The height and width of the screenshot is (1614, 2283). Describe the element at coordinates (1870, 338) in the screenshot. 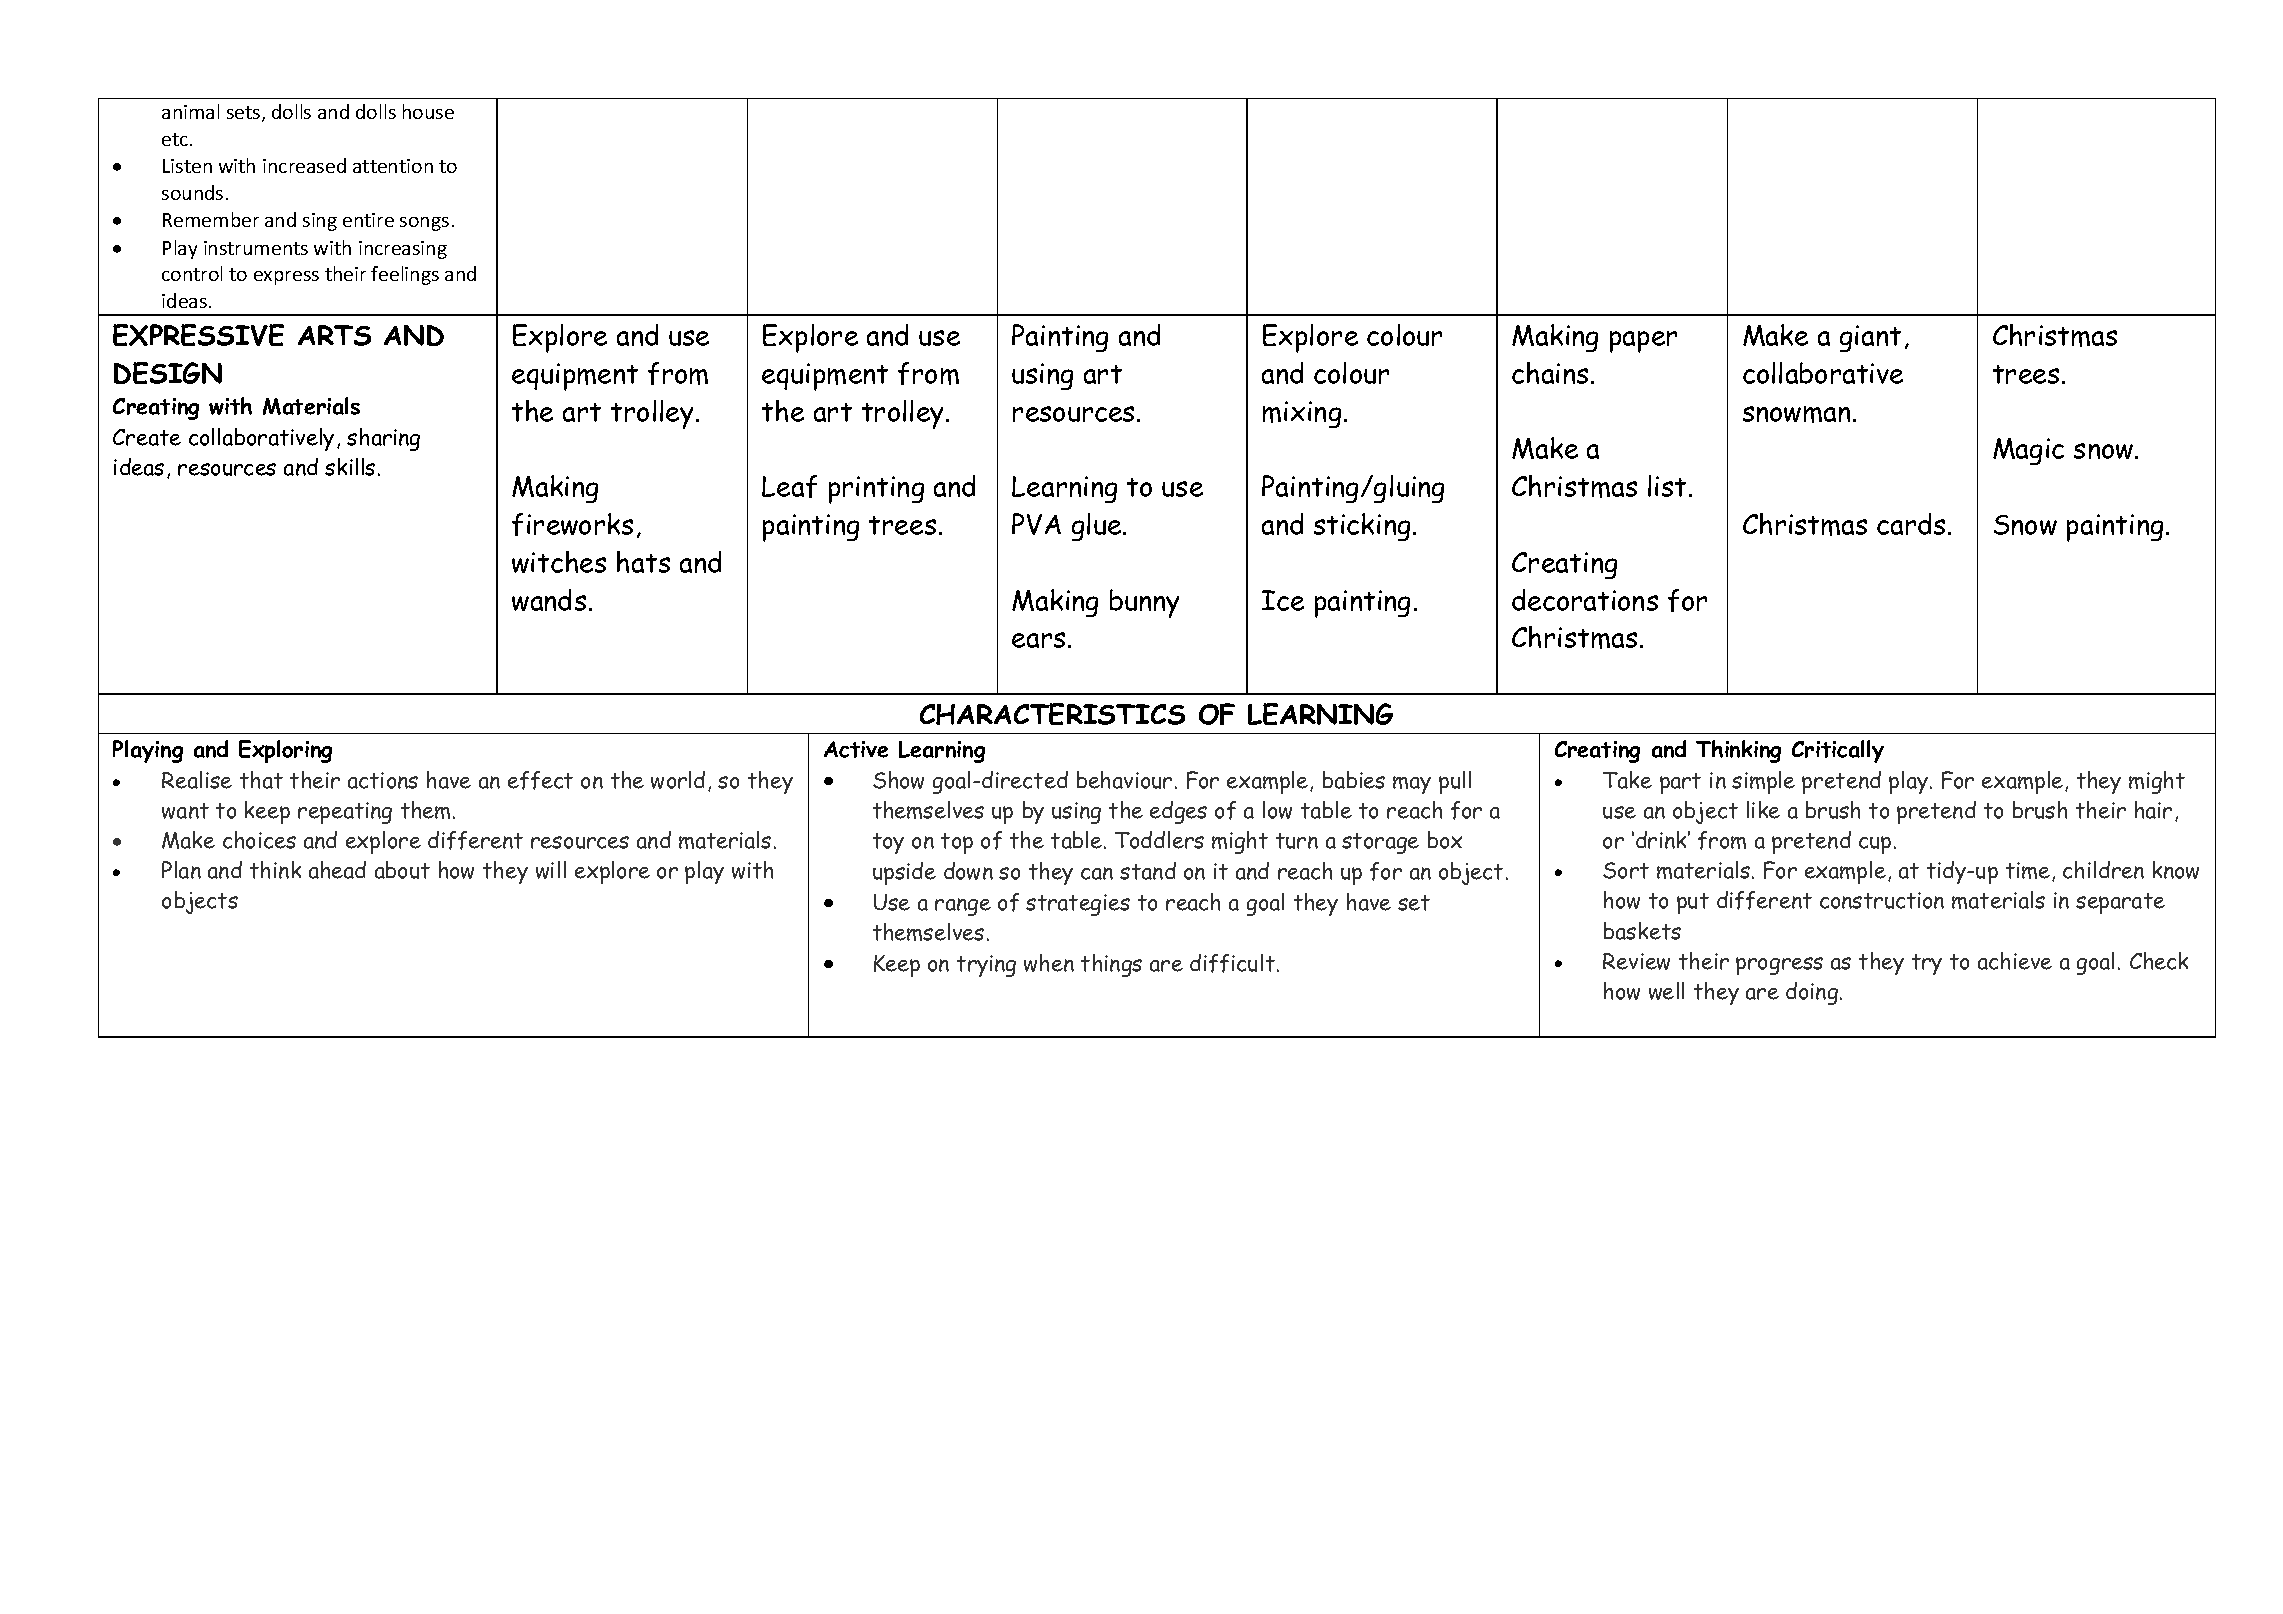

I see `giant` at that location.
